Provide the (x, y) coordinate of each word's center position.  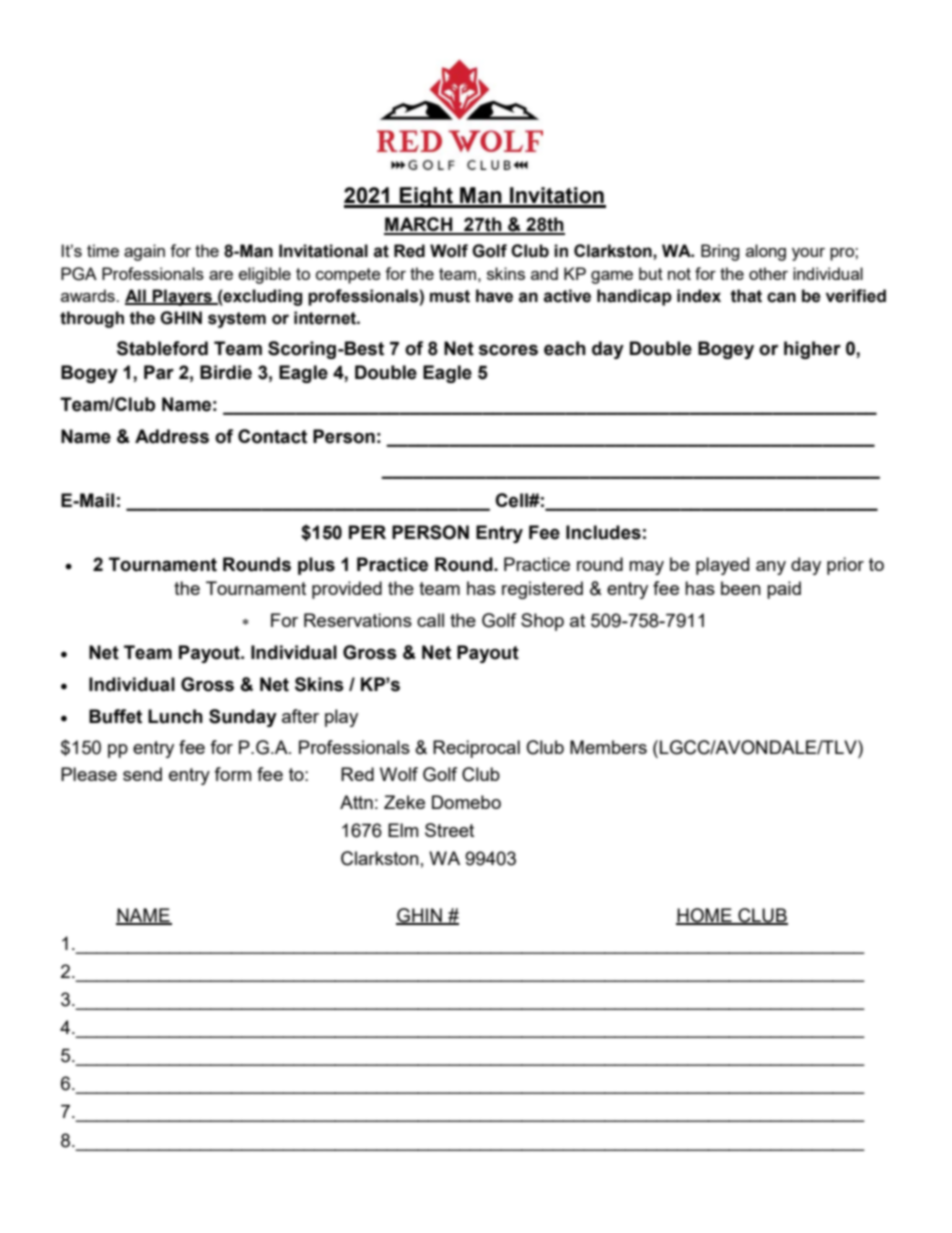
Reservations (358, 620)
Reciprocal (476, 749)
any (771, 568)
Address (172, 436)
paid (784, 590)
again (144, 252)
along (766, 252)
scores (508, 350)
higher (812, 350)
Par (159, 372)
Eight (426, 197)
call (430, 620)
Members (608, 747)
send (142, 774)
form (232, 774)
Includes (603, 532)
